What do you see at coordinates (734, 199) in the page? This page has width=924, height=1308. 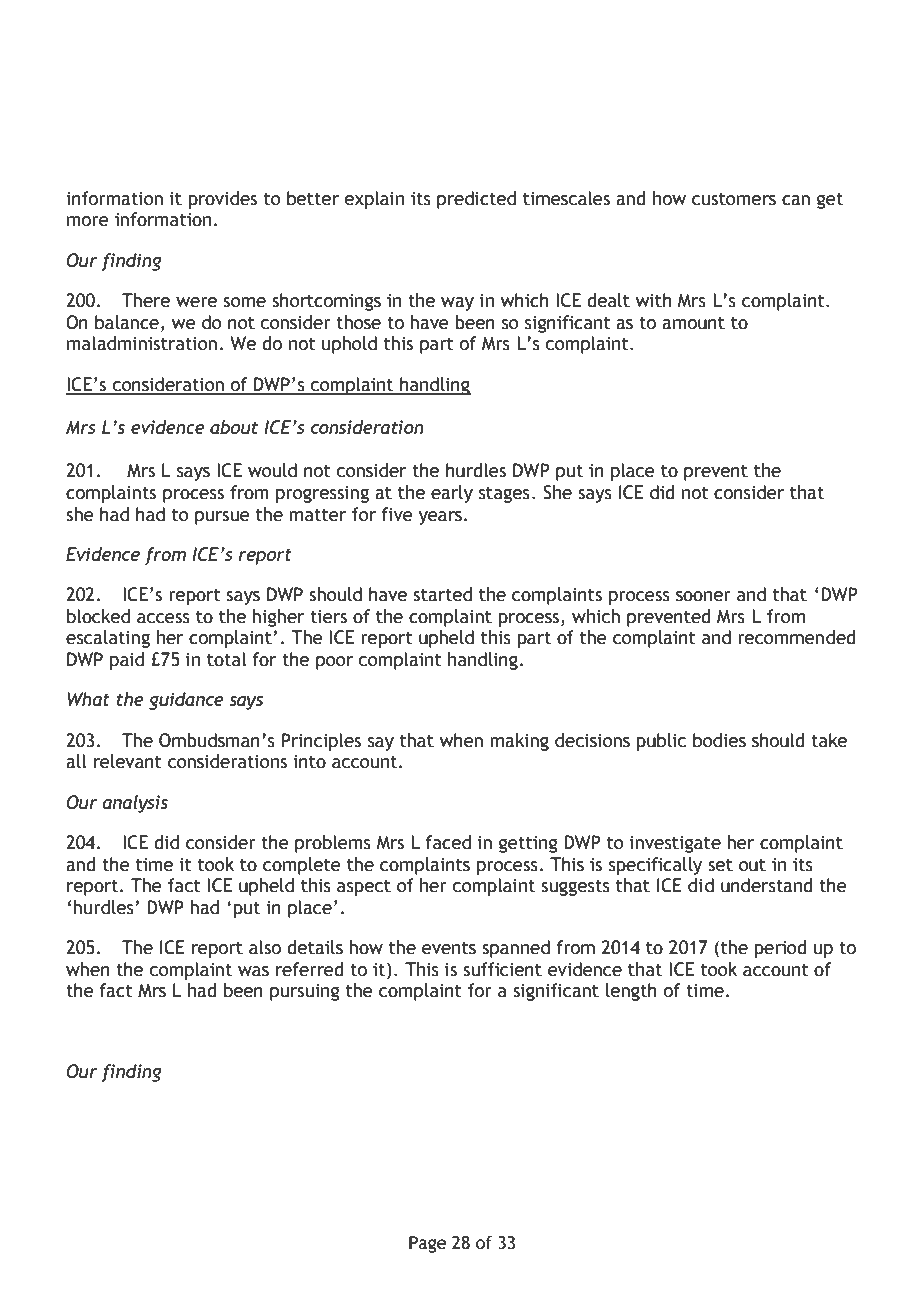 I see `customers` at bounding box center [734, 199].
